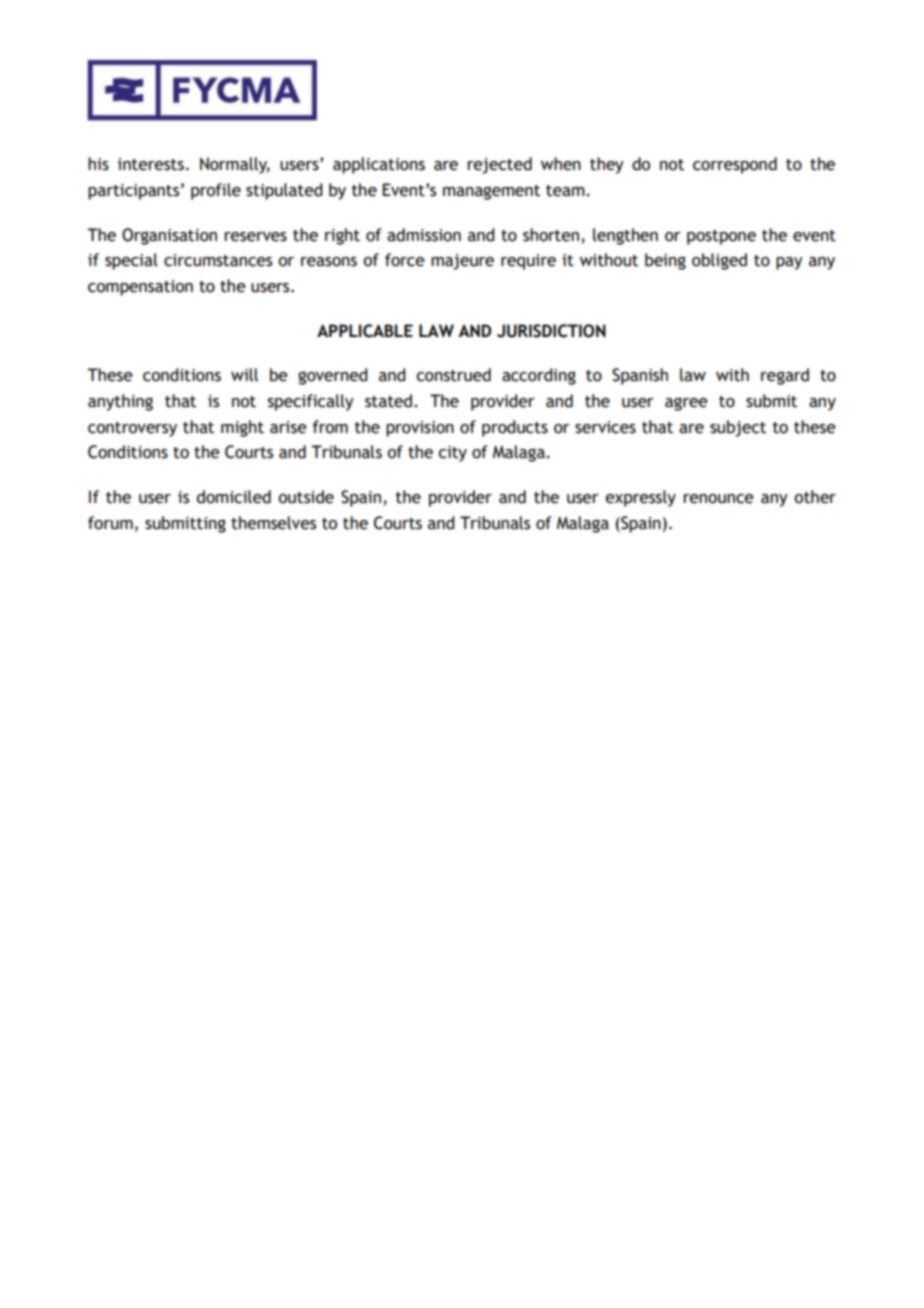 The width and height of the page is (924, 1308). What do you see at coordinates (462, 262) in the page?
I see `majeure` at bounding box center [462, 262].
